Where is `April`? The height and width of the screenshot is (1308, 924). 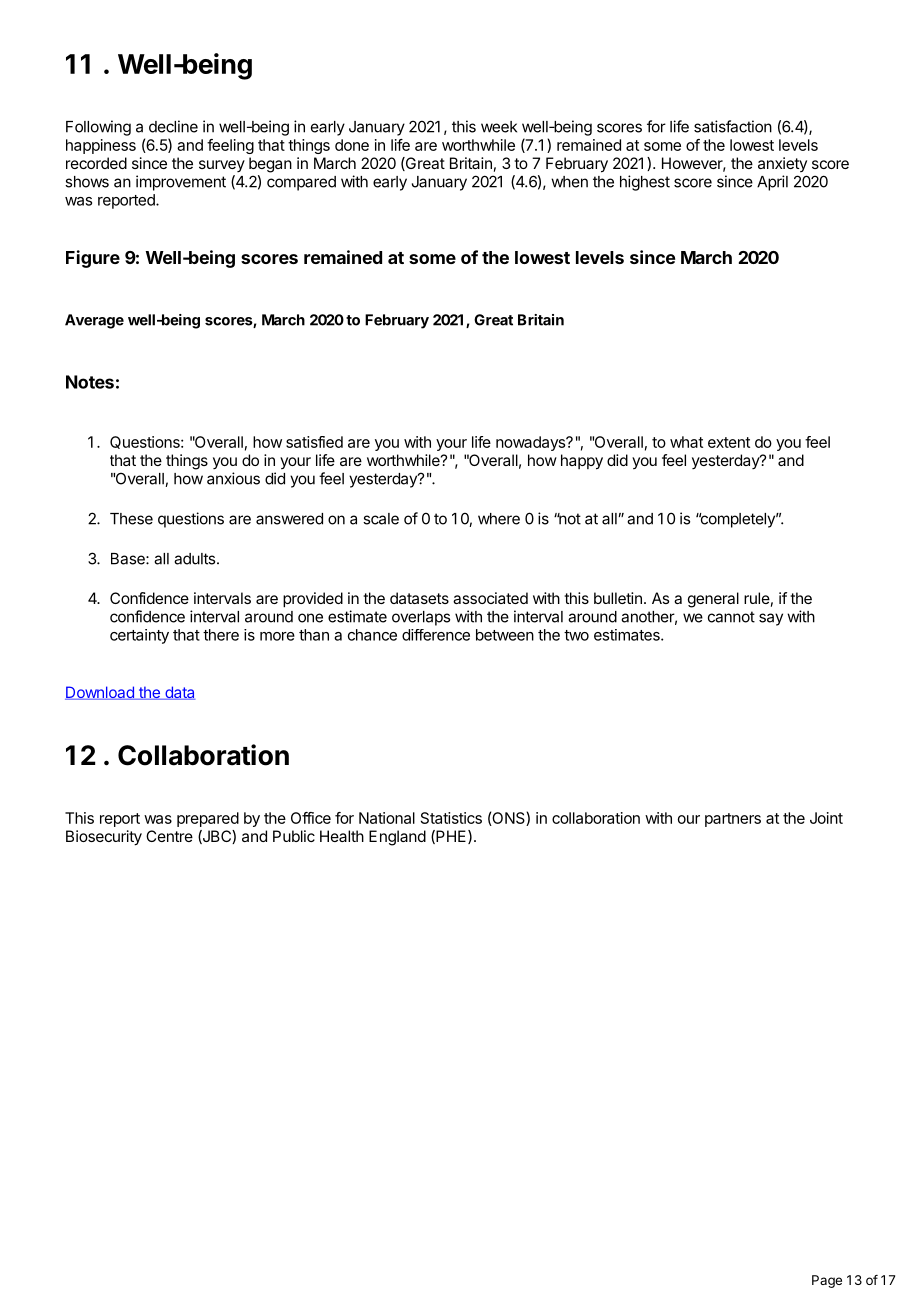 April is located at coordinates (772, 183).
